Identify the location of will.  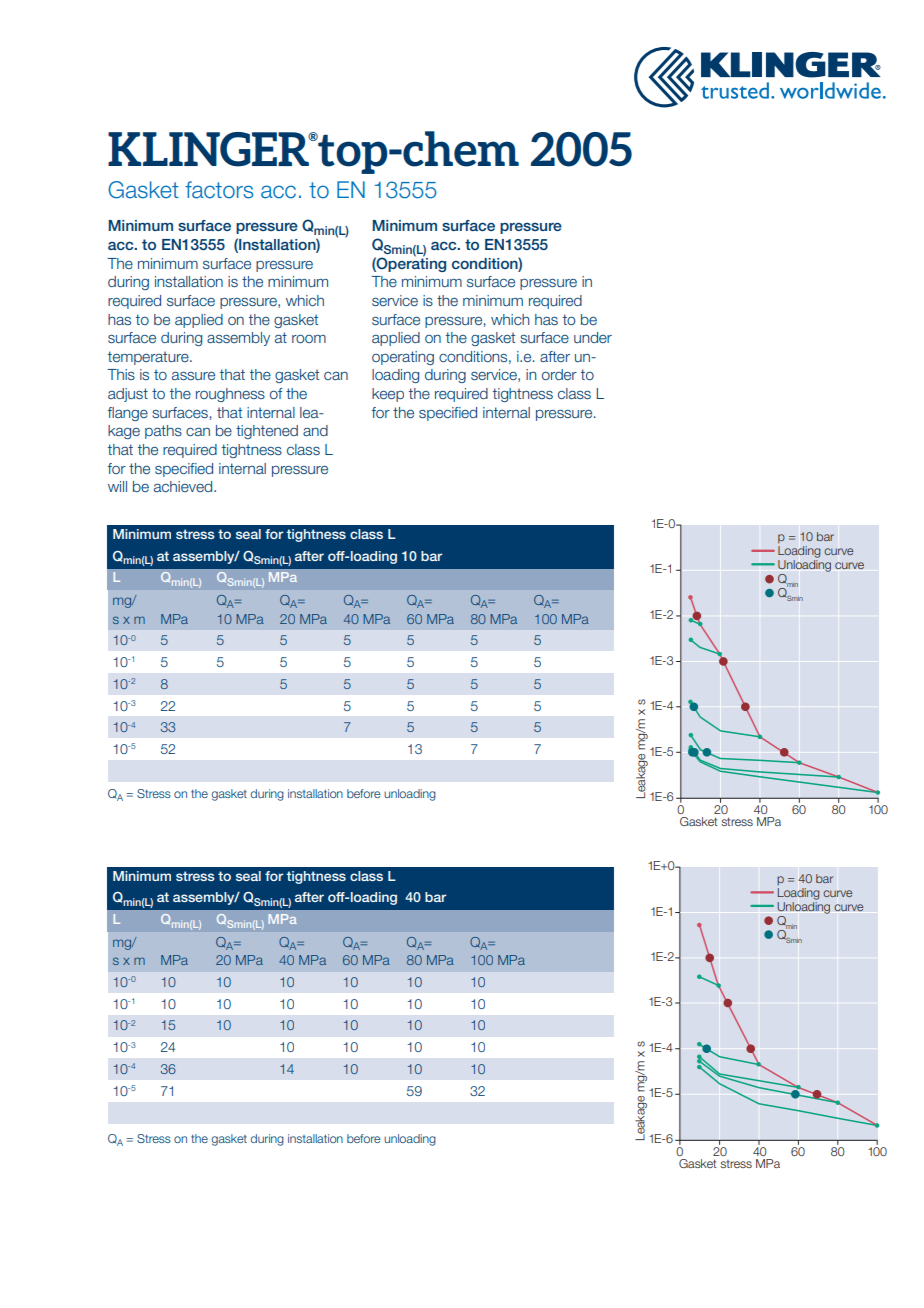
(117, 486).
